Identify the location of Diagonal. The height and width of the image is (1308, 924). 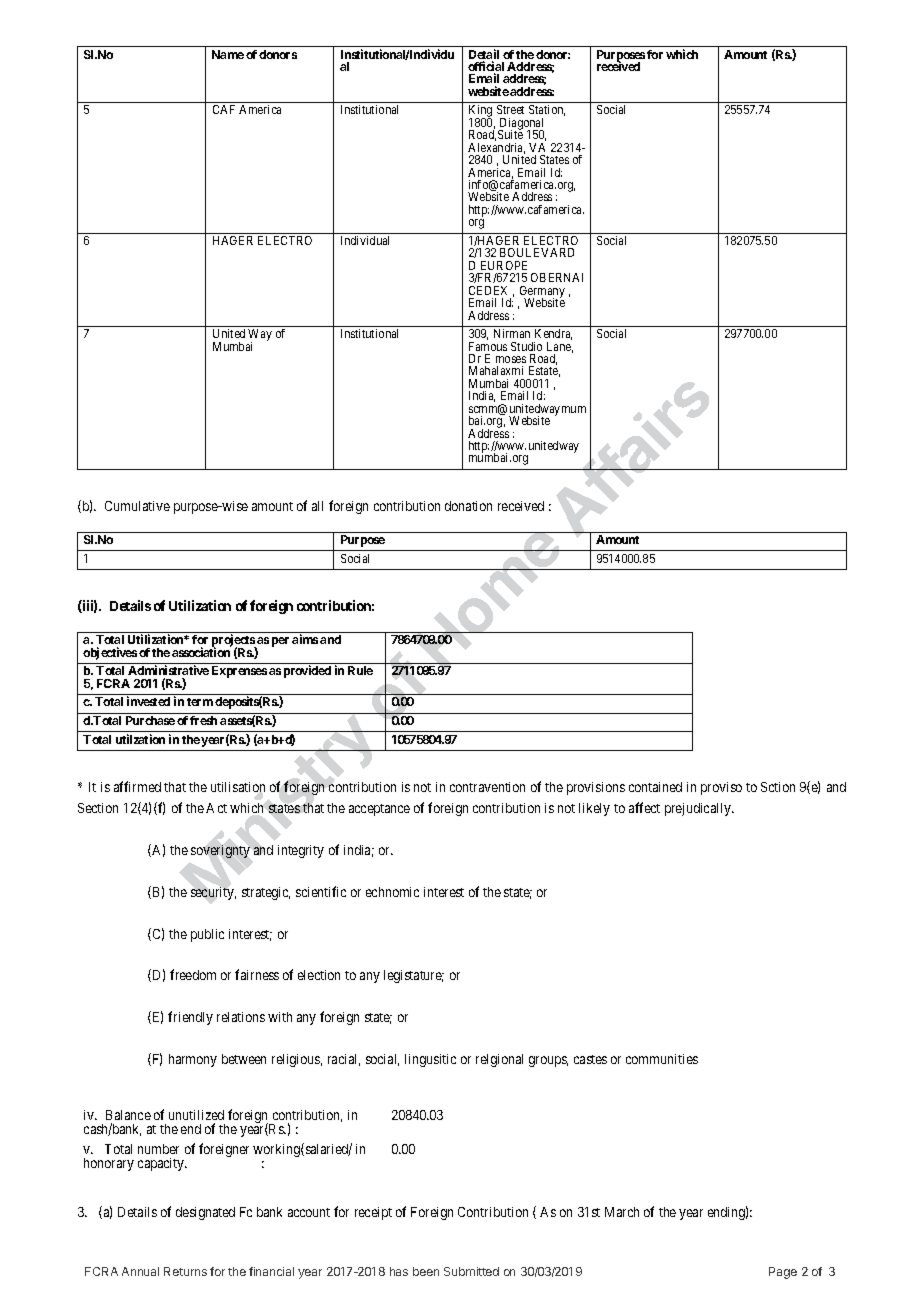
(521, 125).
